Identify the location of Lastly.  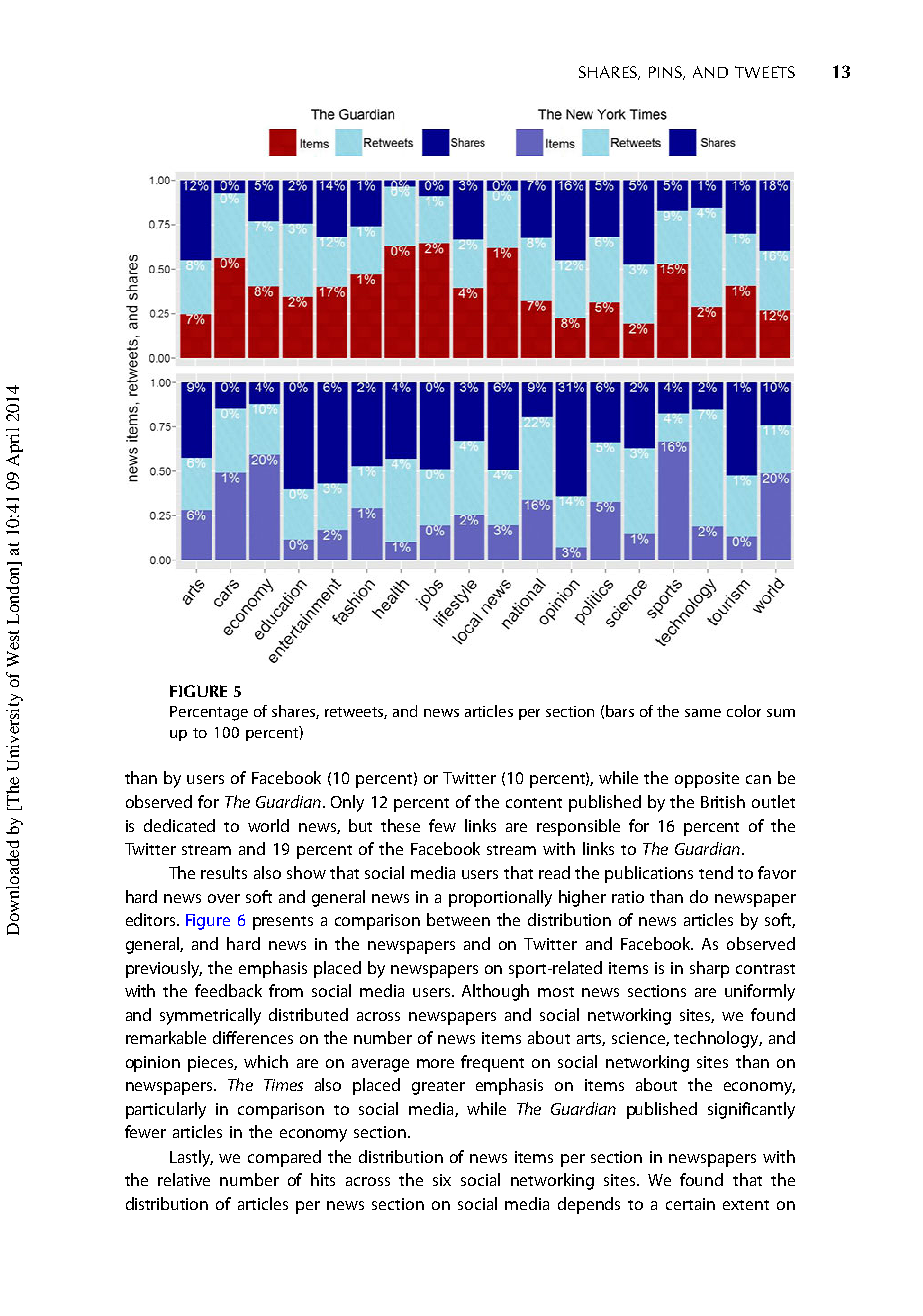
(191, 1158).
